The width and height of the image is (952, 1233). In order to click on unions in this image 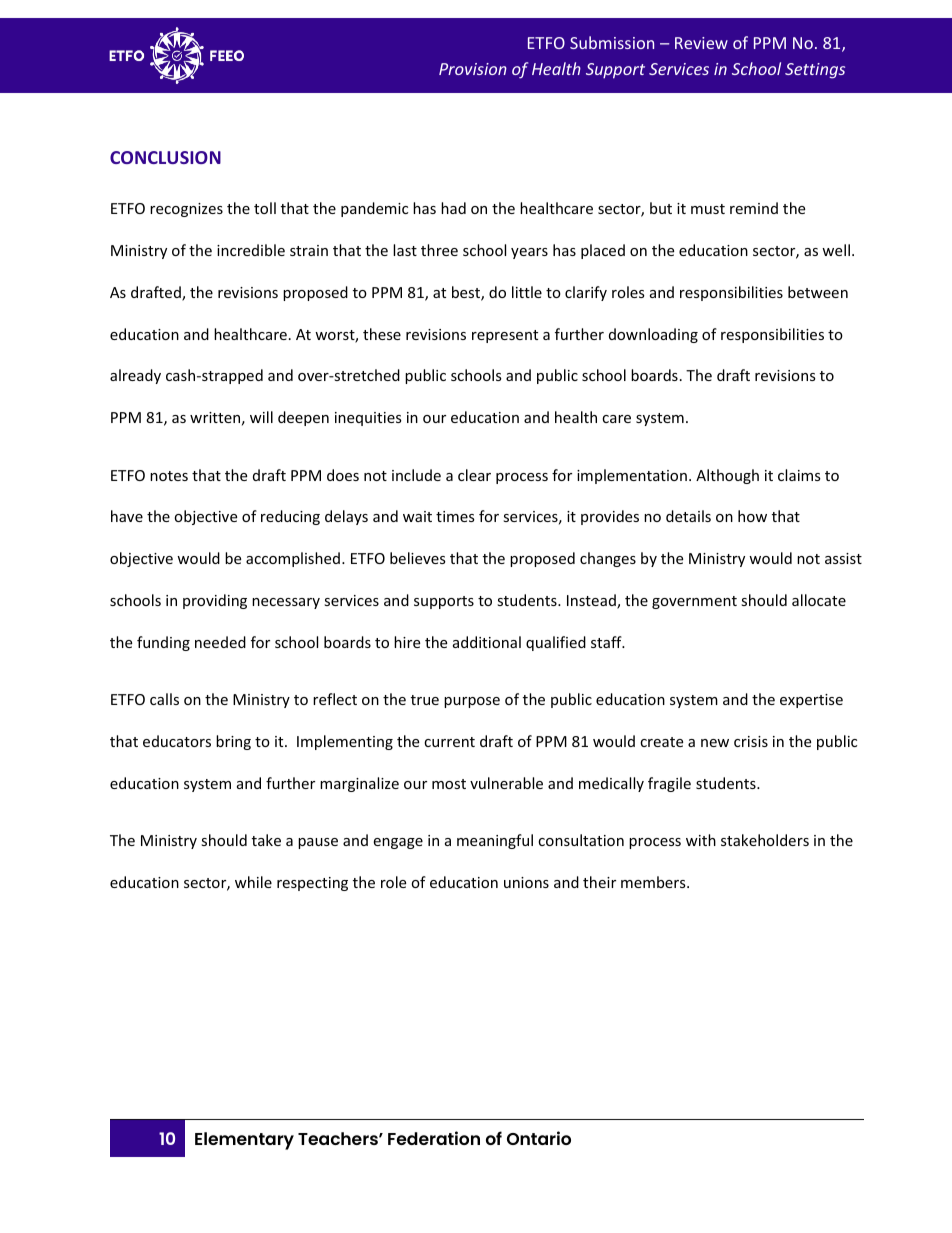, I will do `click(526, 882)`.
